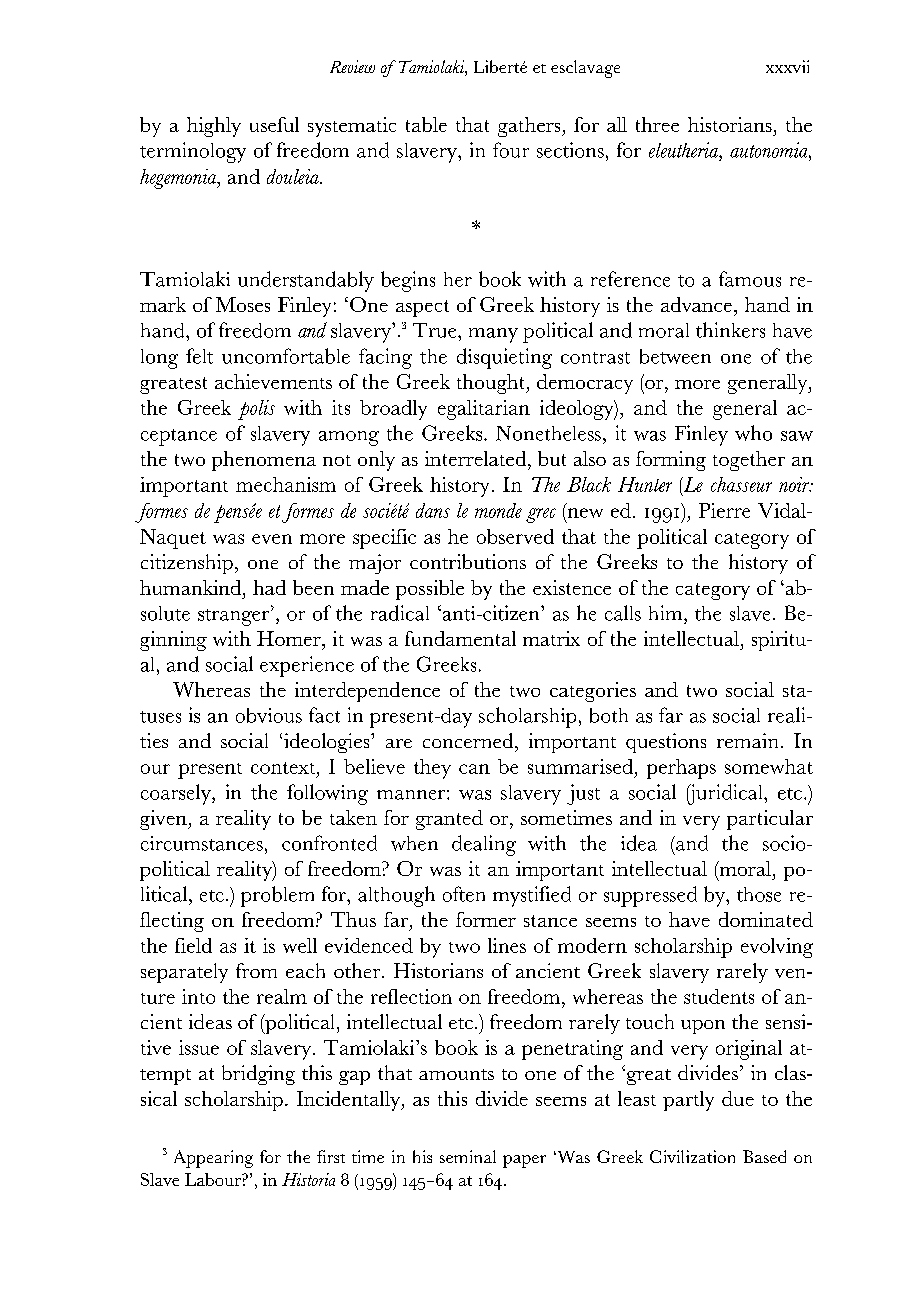 The width and height of the screenshot is (924, 1308). Describe the element at coordinates (530, 127) in the screenshot. I see `gathers` at that location.
